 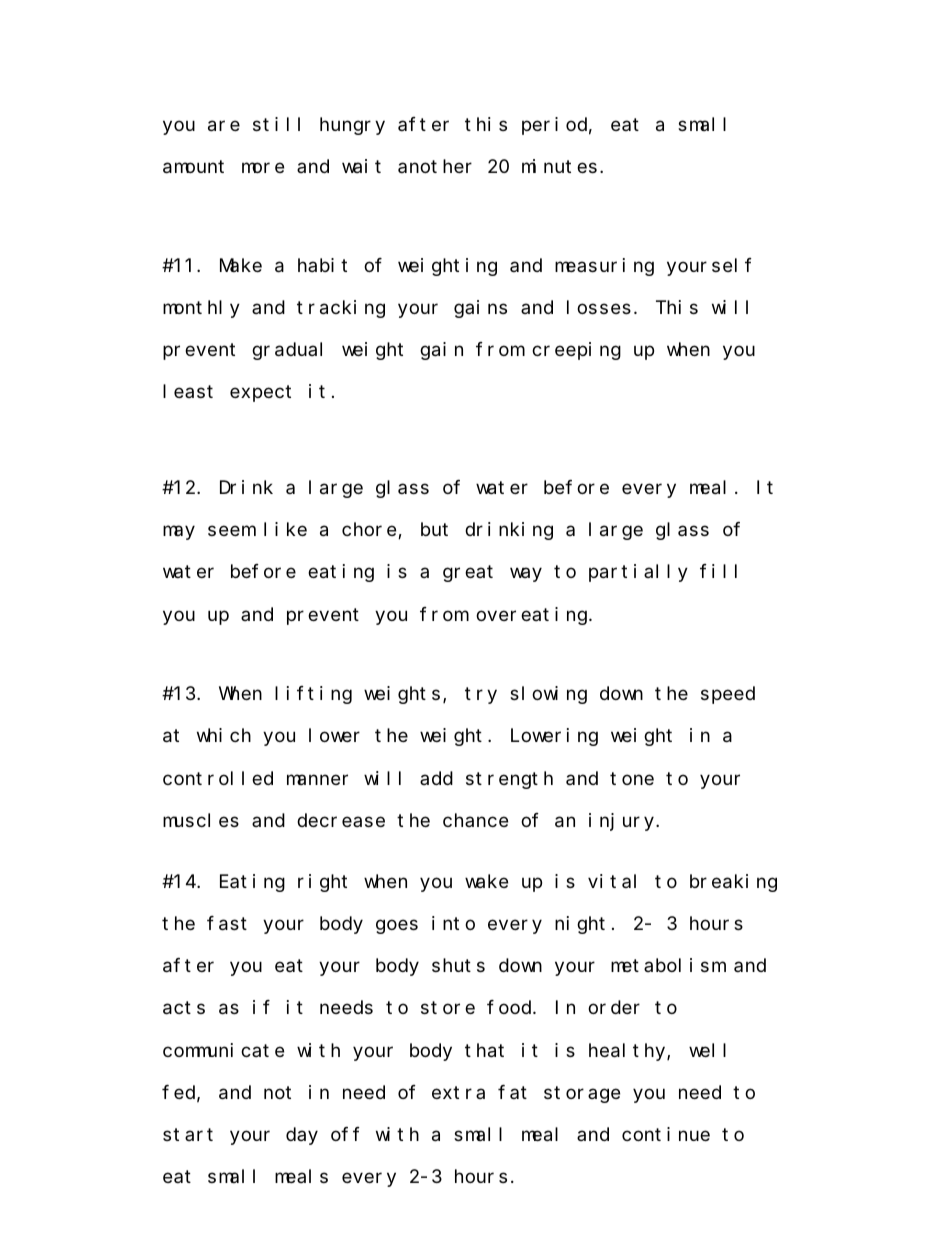 I want to click on chore, so click(x=370, y=531).
